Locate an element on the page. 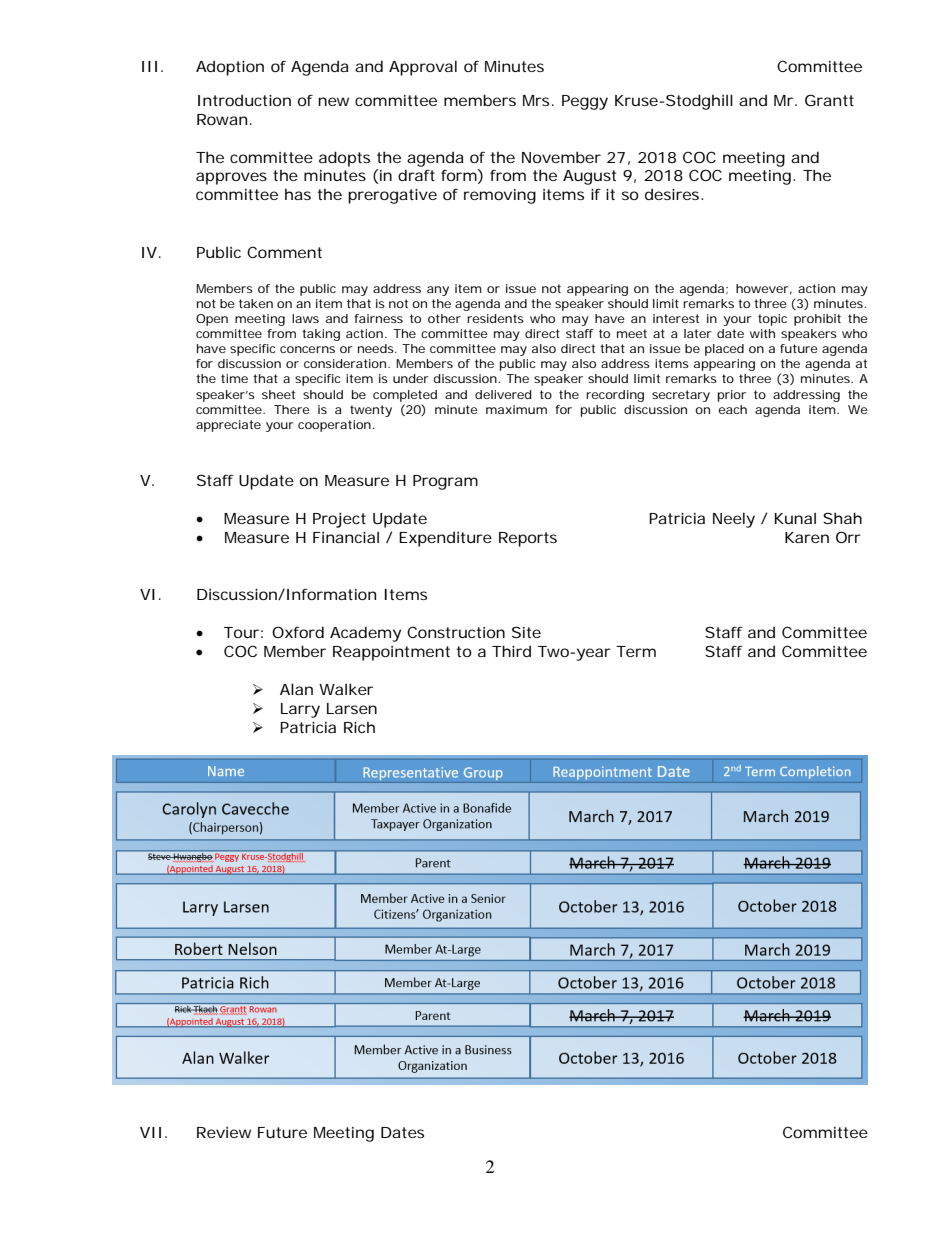 The width and height of the page is (952, 1233). Introduction is located at coordinates (244, 100).
